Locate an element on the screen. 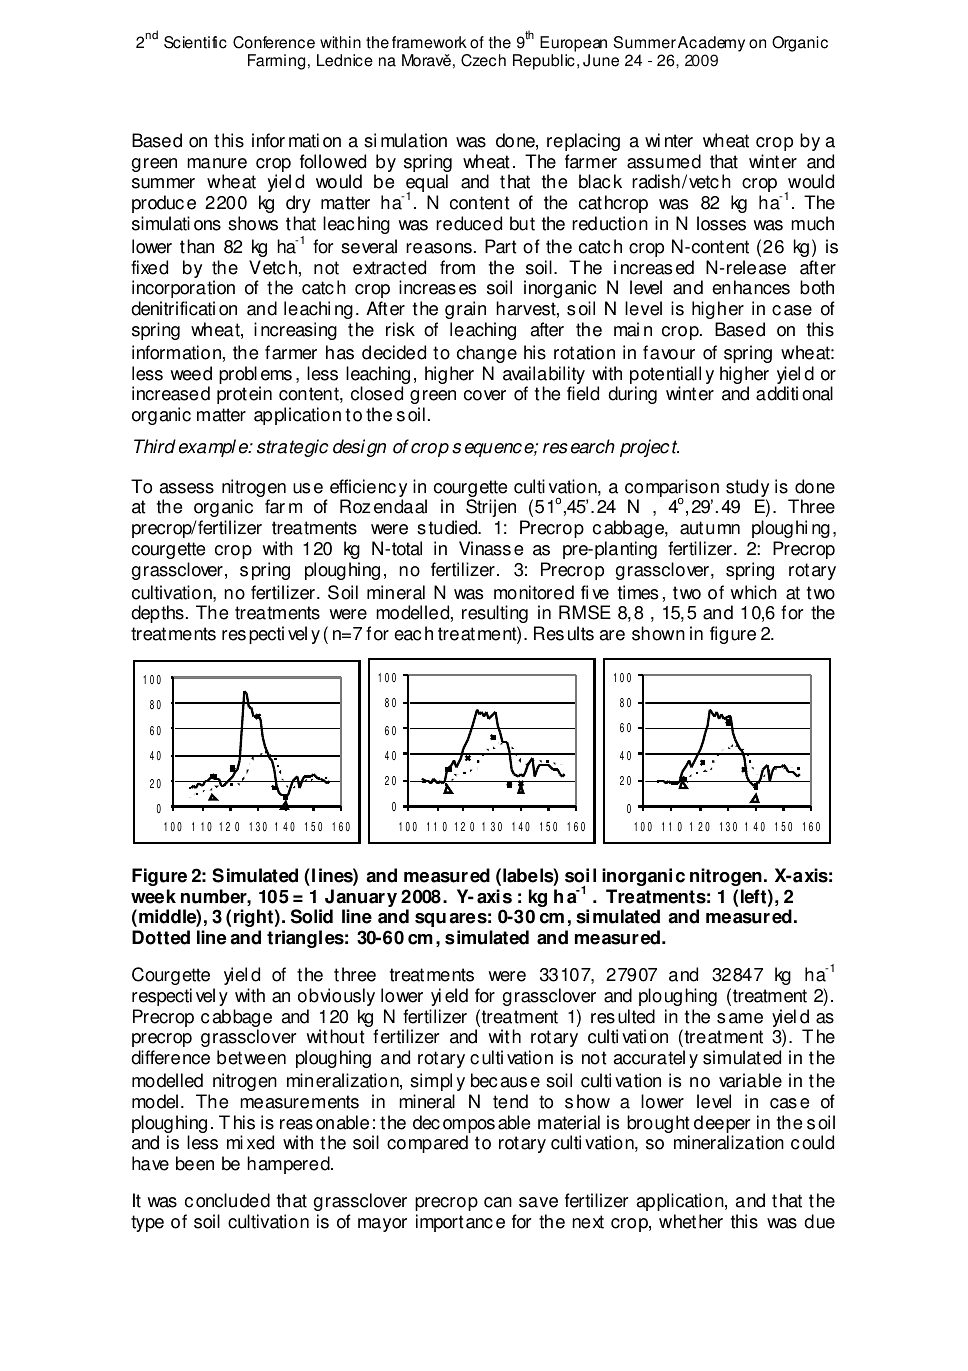 This screenshot has width=968, height=1371. Czech is located at coordinates (483, 60).
